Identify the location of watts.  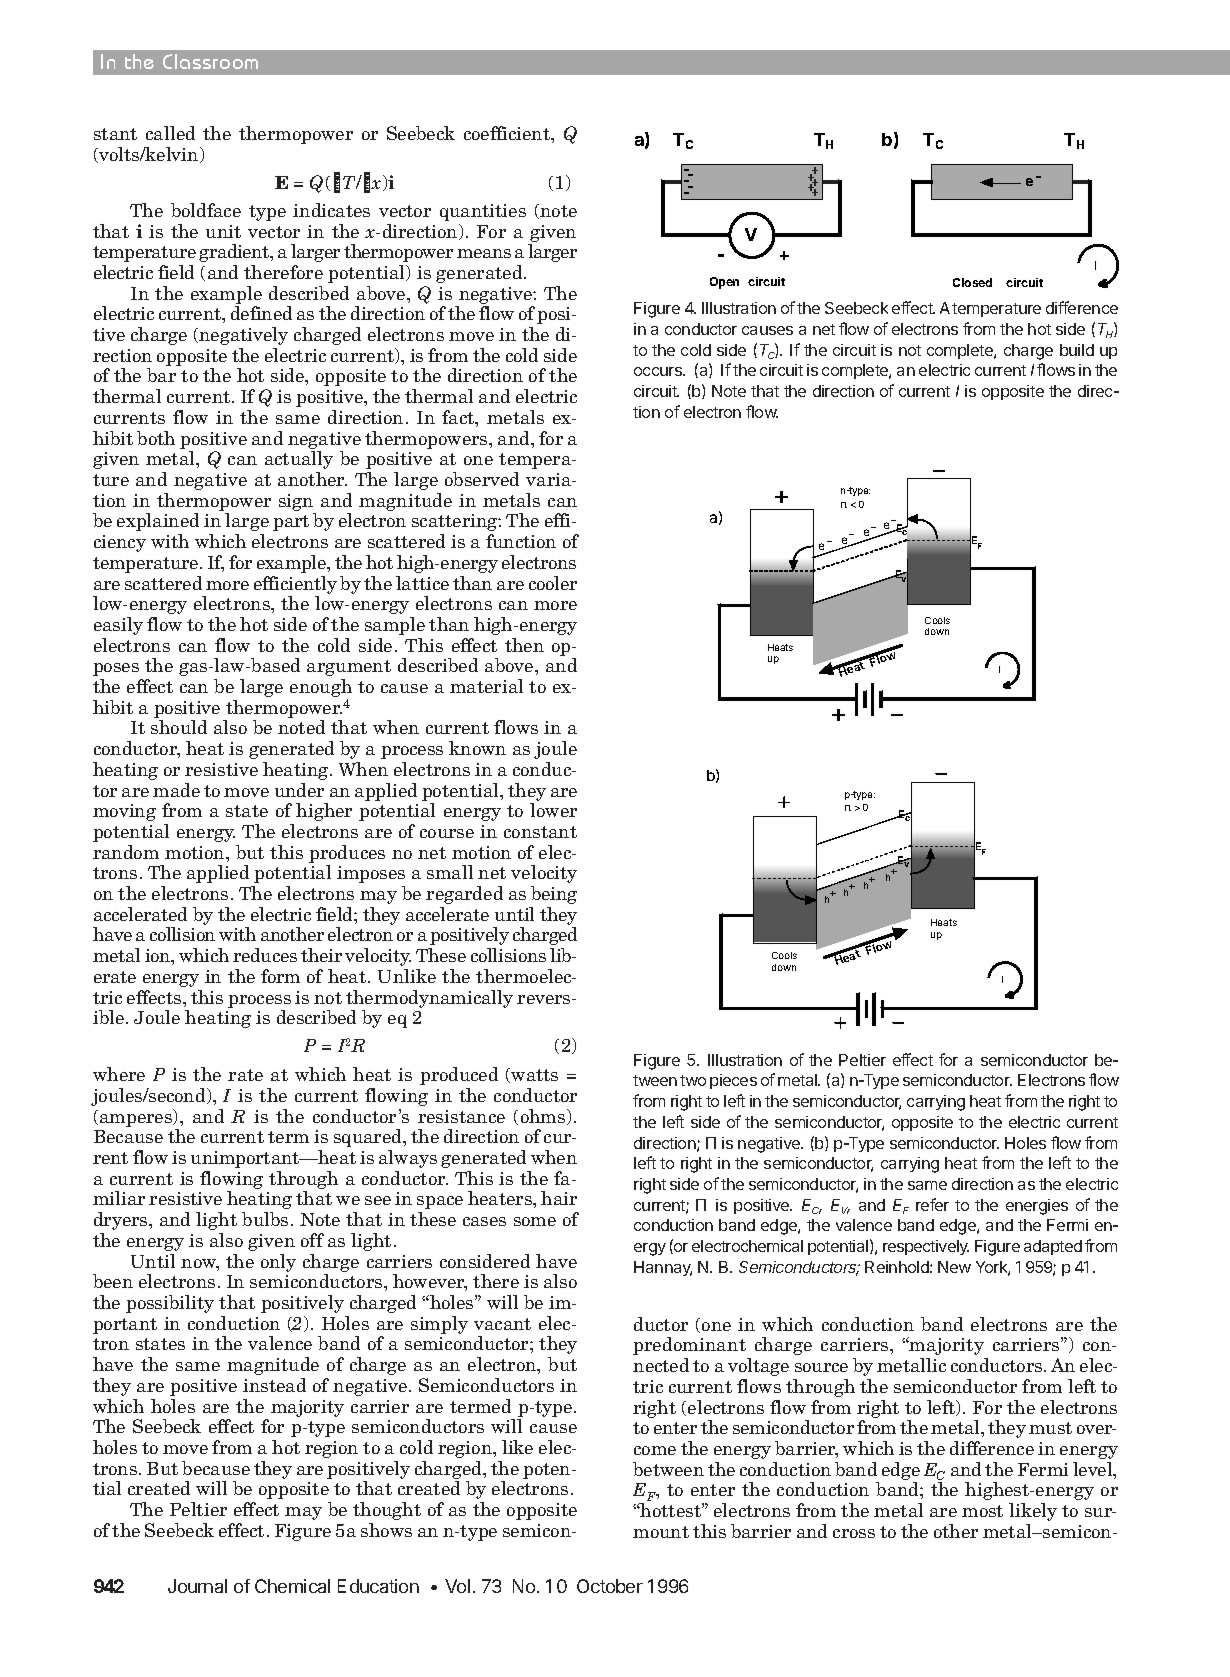
(533, 1075).
